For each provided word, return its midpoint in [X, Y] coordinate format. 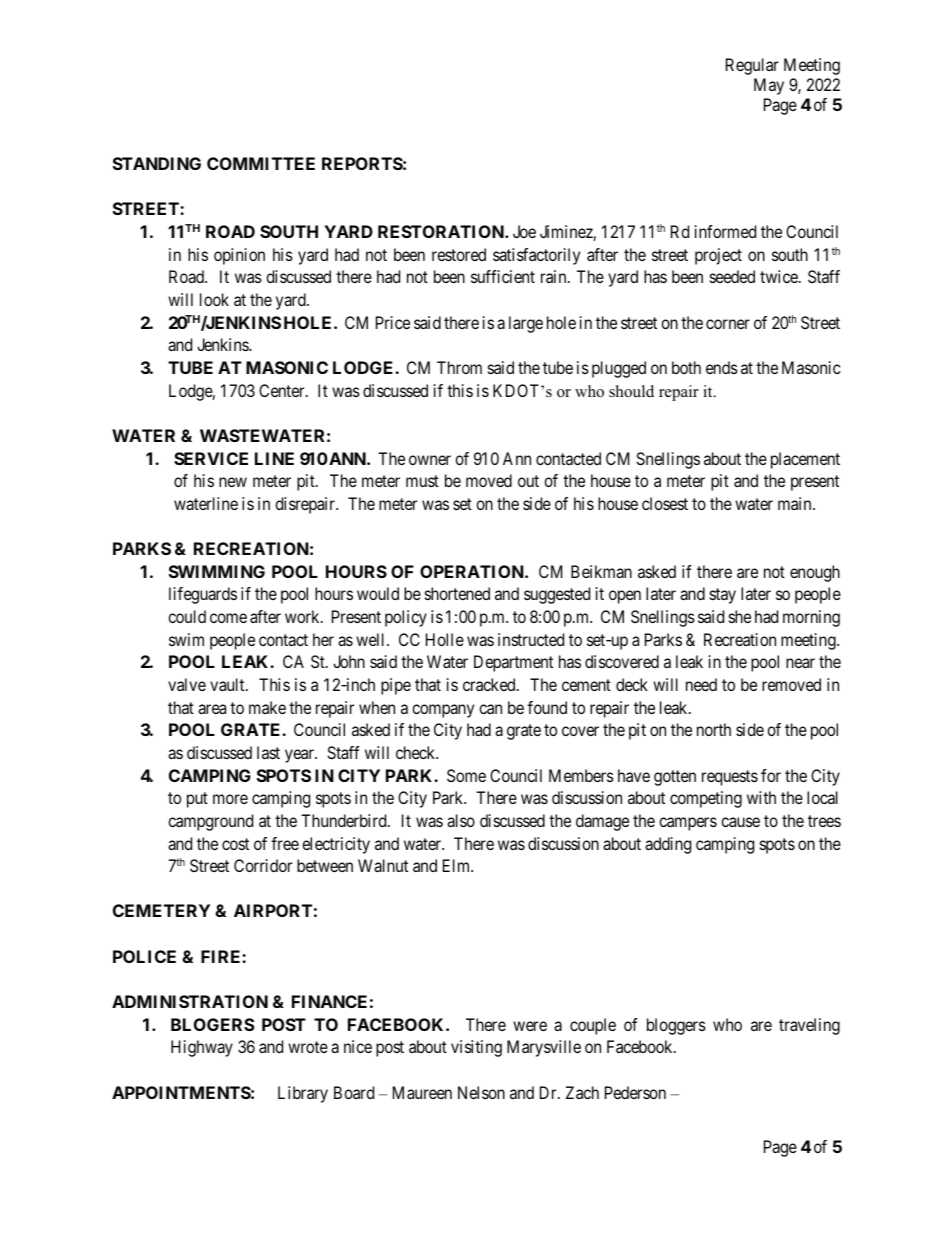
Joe [524, 231]
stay [723, 596]
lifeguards [203, 595]
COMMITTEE [261, 163]
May [769, 86]
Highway [202, 1048]
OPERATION [473, 571]
